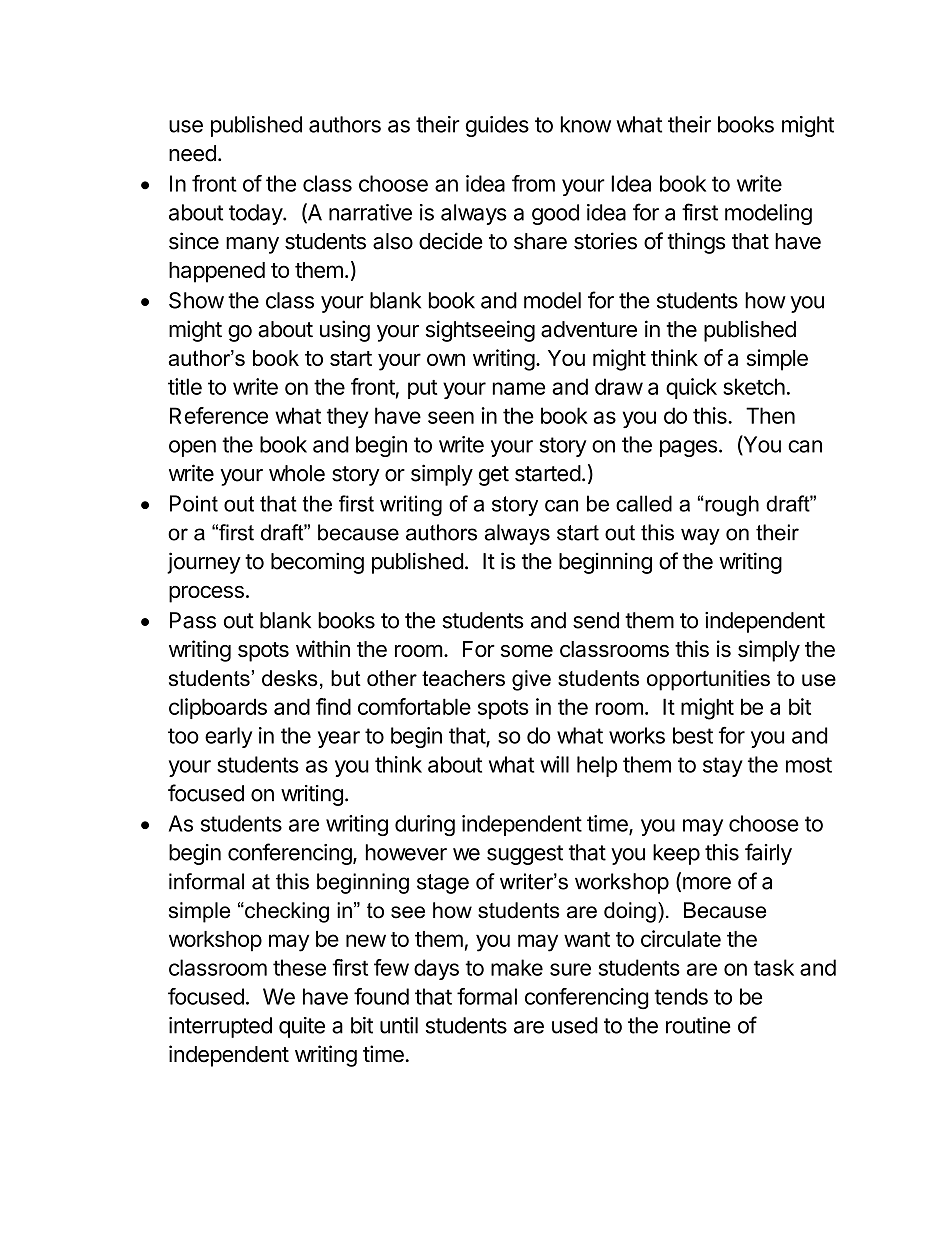 Image resolution: width=952 pixels, height=1233 pixels. I want to click on interrupted, so click(220, 1027).
